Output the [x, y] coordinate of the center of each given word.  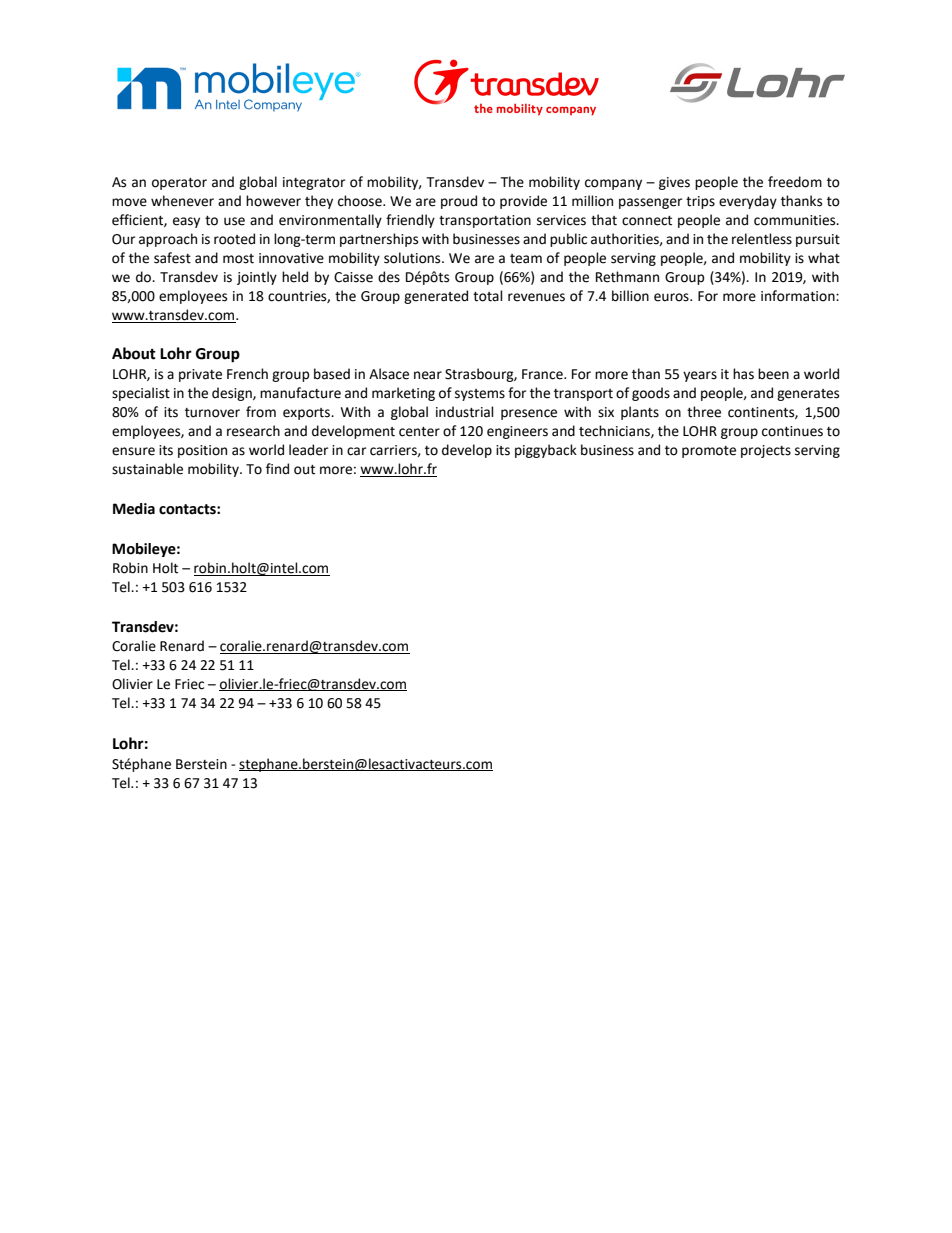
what [824, 258]
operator [179, 184]
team [526, 259]
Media [134, 509]
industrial [465, 412]
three [704, 412]
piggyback [546, 451]
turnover [212, 413]
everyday [748, 202]
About [134, 353]
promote [709, 452]
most [238, 259]
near [428, 375]
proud [459, 202]
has [743, 374]
